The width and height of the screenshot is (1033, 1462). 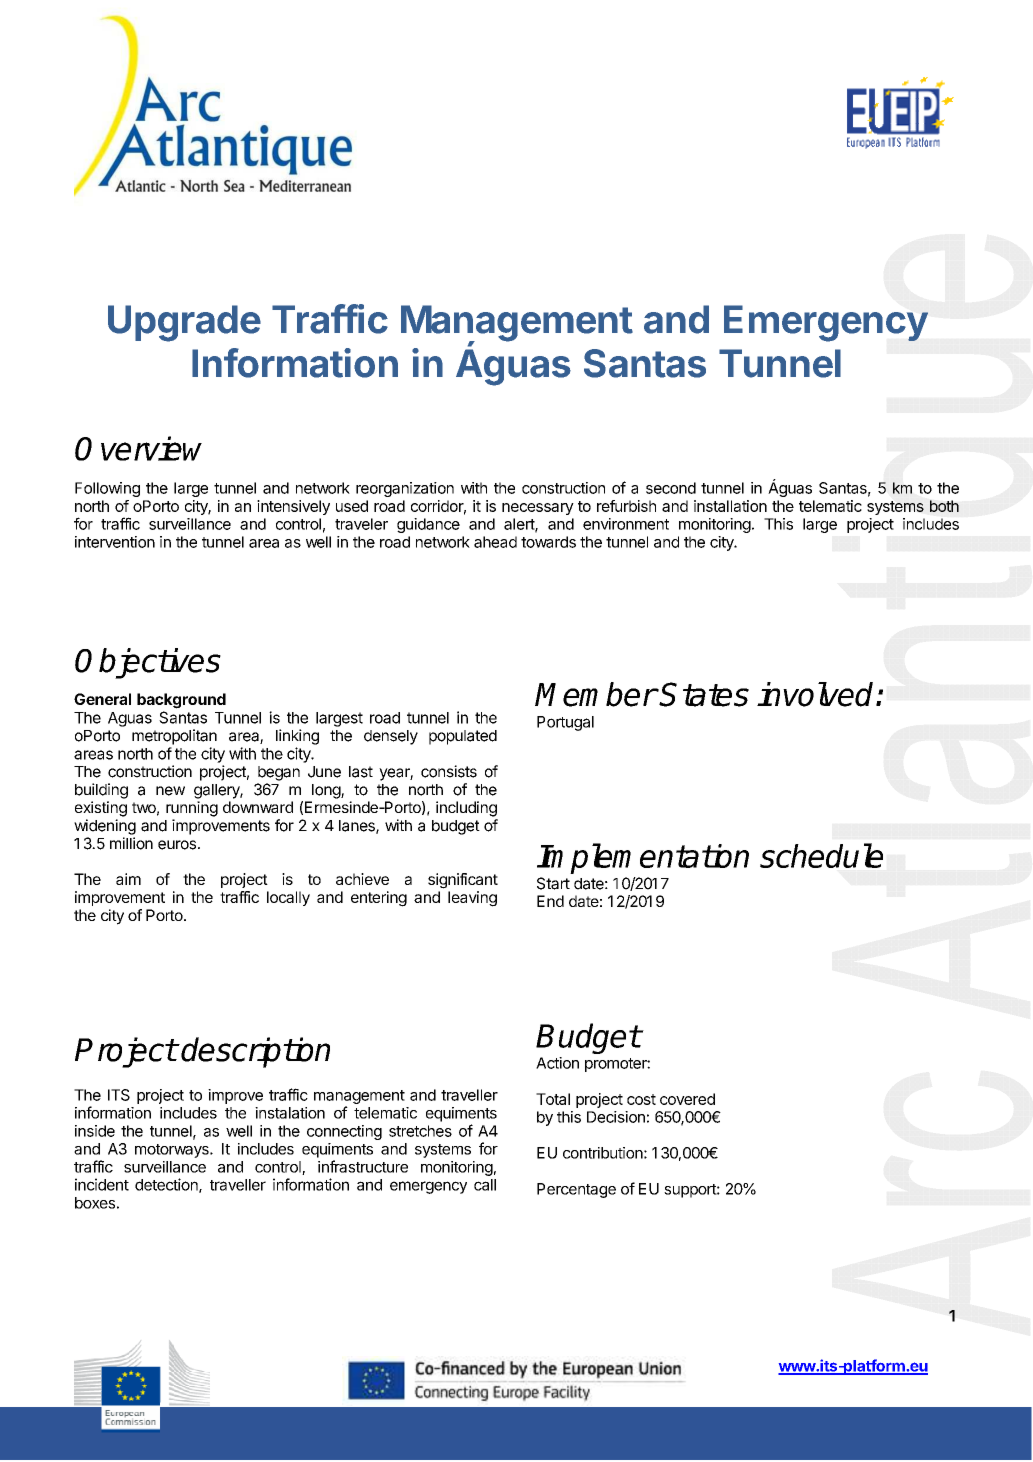 I want to click on covered, so click(x=687, y=1099).
